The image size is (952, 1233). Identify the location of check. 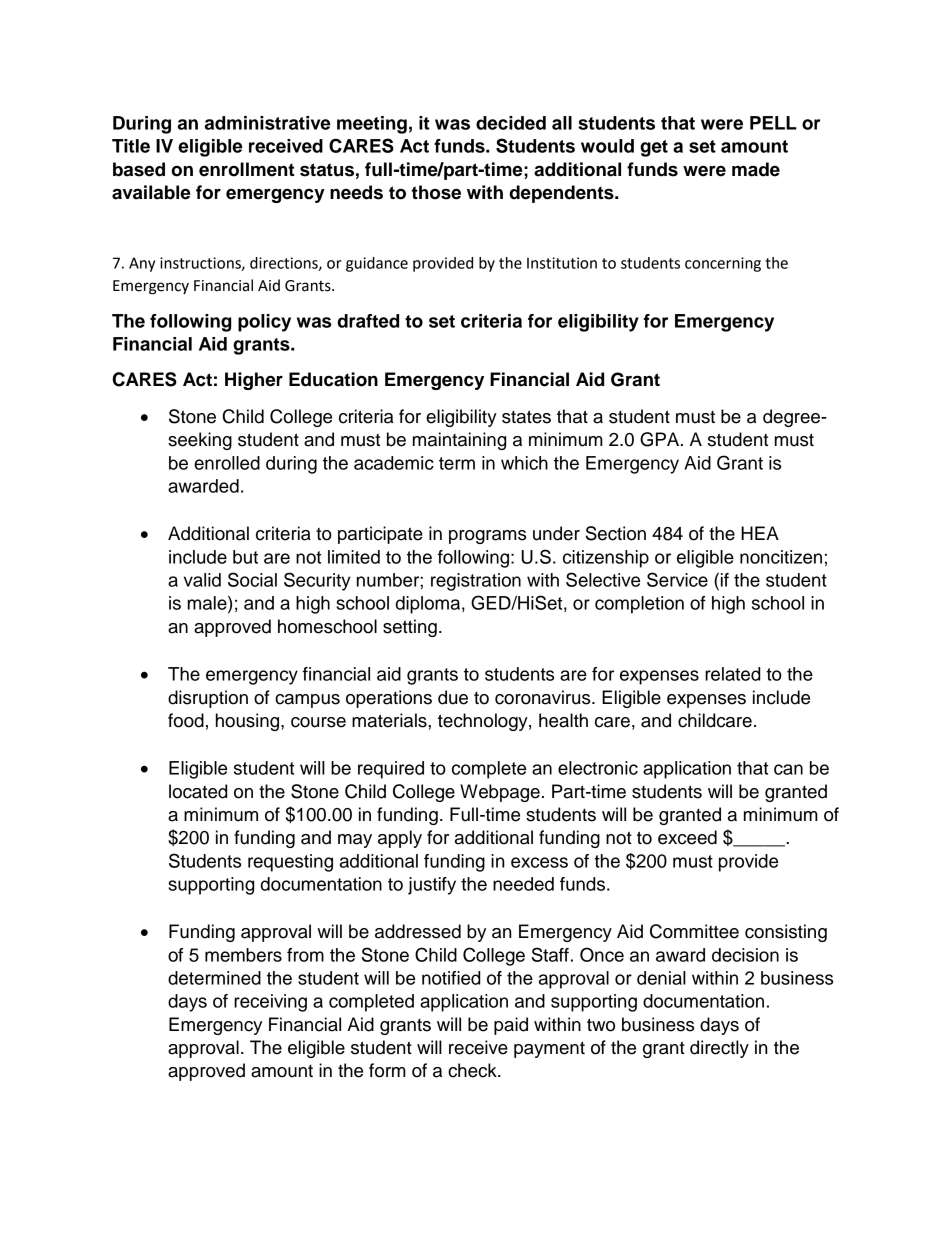
(473, 1070).
